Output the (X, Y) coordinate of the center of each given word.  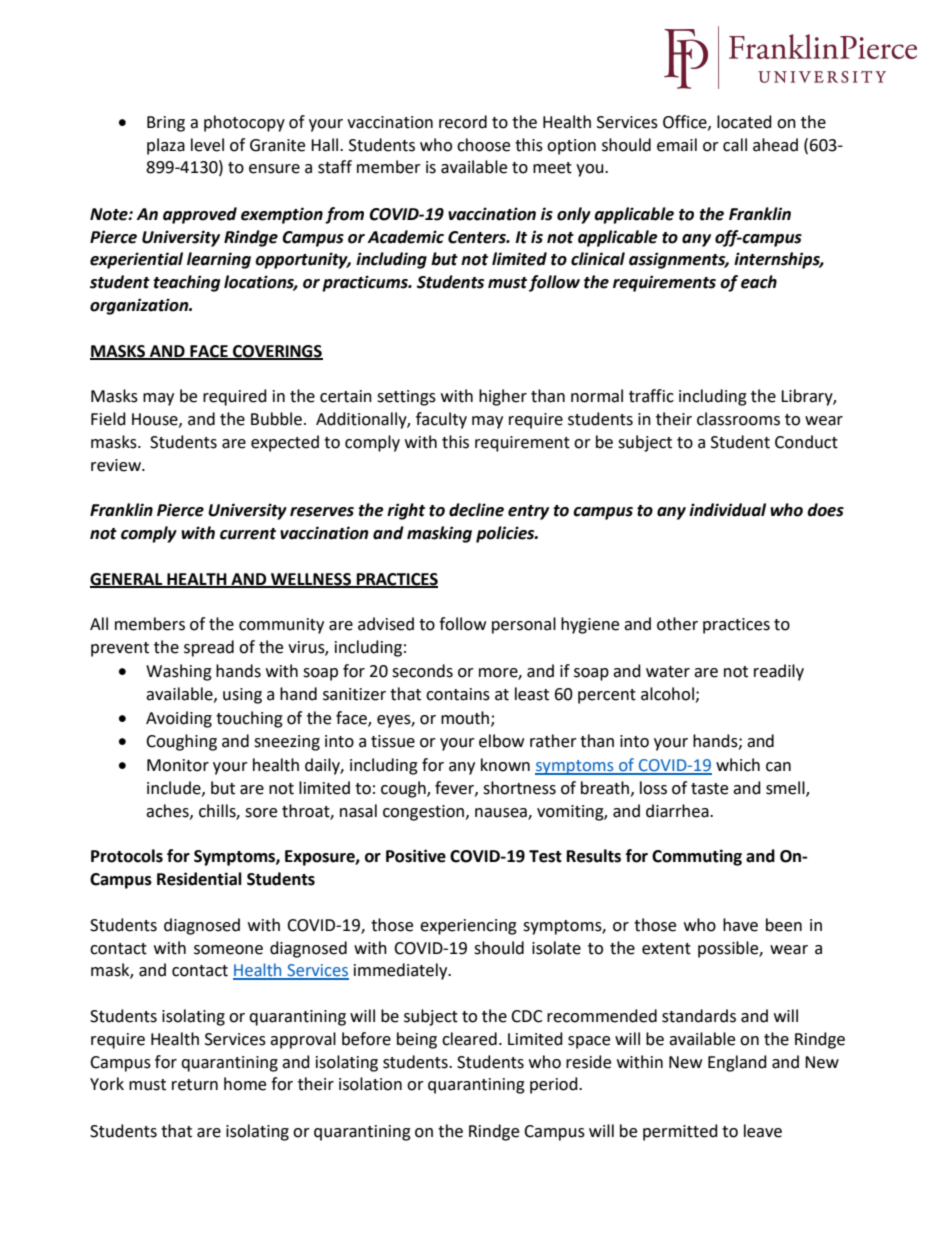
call (735, 145)
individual (727, 510)
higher (503, 397)
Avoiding (179, 719)
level (207, 145)
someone (228, 950)
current (248, 534)
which (738, 765)
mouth (466, 718)
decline (476, 510)
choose (483, 145)
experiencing (468, 927)
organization (140, 306)
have (740, 925)
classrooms (738, 419)
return (195, 1085)
